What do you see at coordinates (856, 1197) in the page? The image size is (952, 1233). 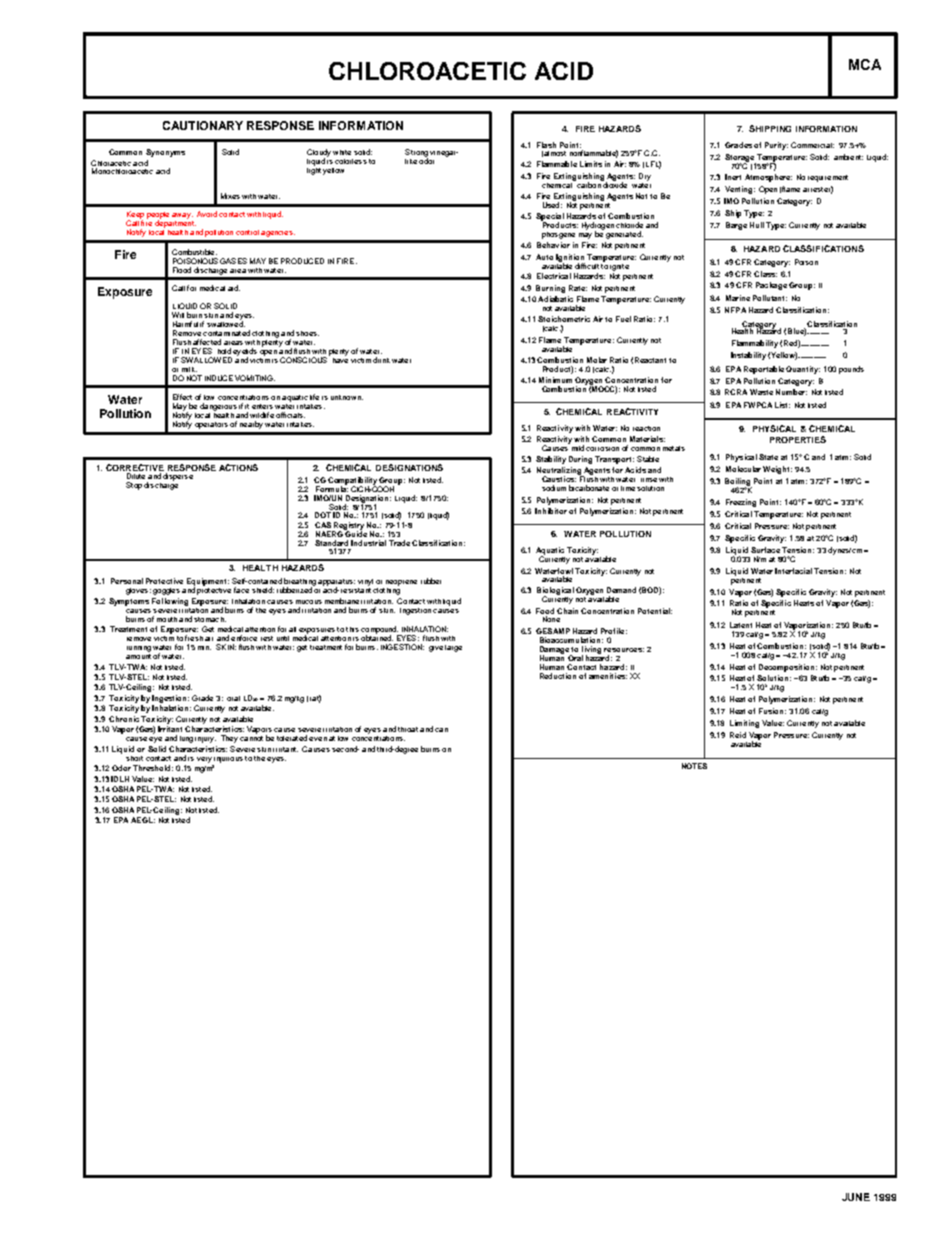 I see `JUNE` at bounding box center [856, 1197].
